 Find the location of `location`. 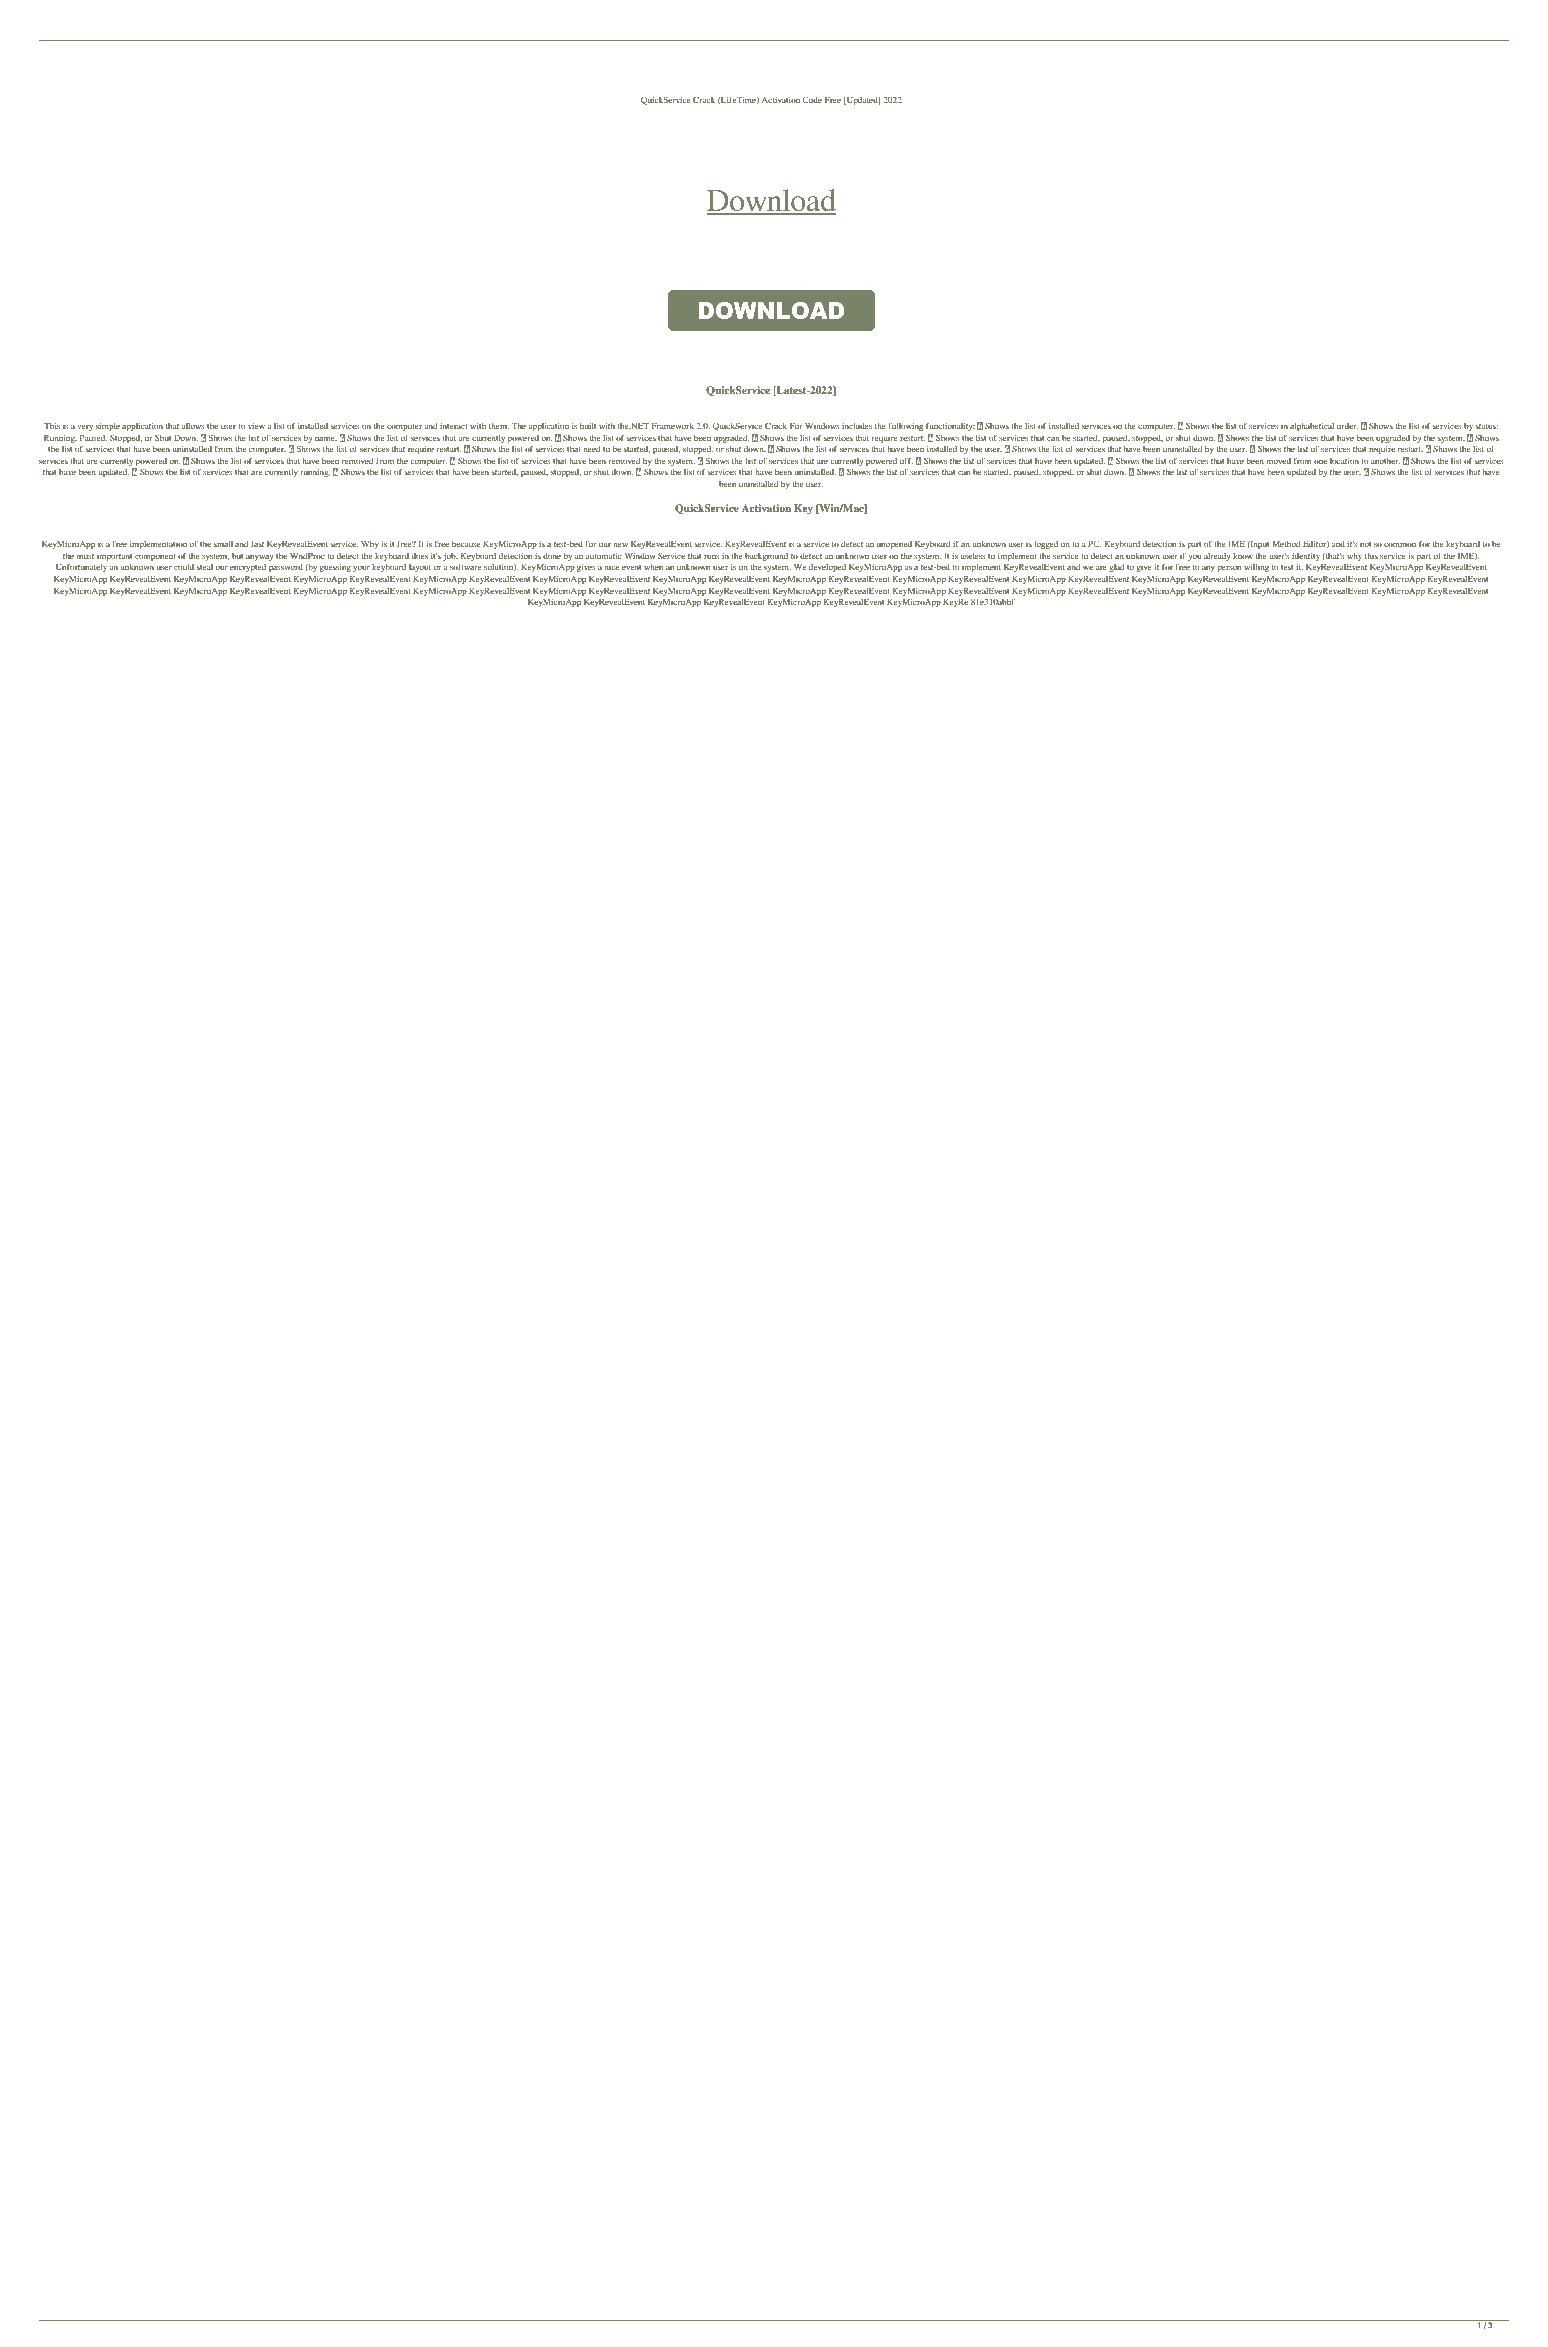

location is located at coordinates (1344, 461).
